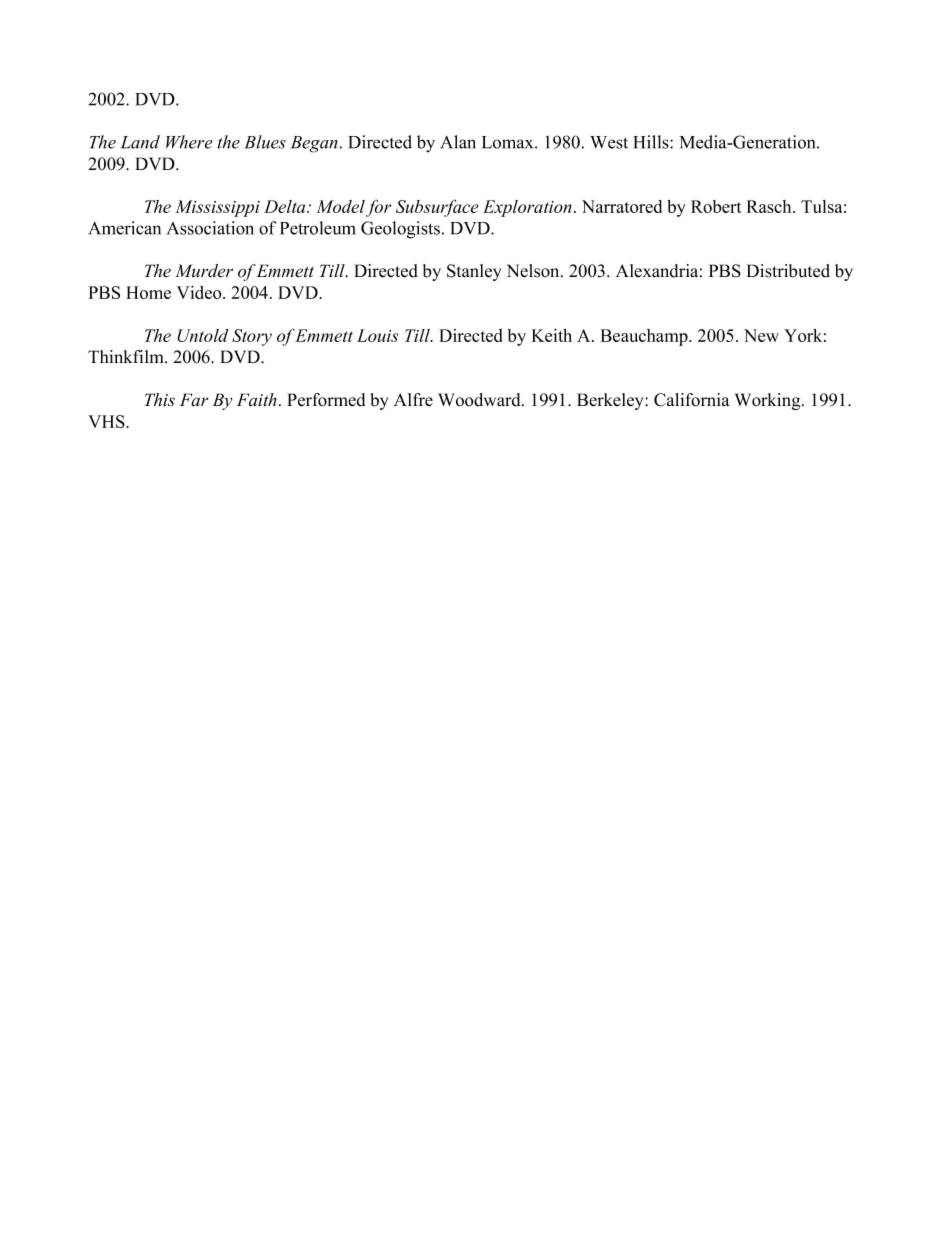 Image resolution: width=952 pixels, height=1233 pixels. What do you see at coordinates (202, 335) in the screenshot?
I see `Untold` at bounding box center [202, 335].
